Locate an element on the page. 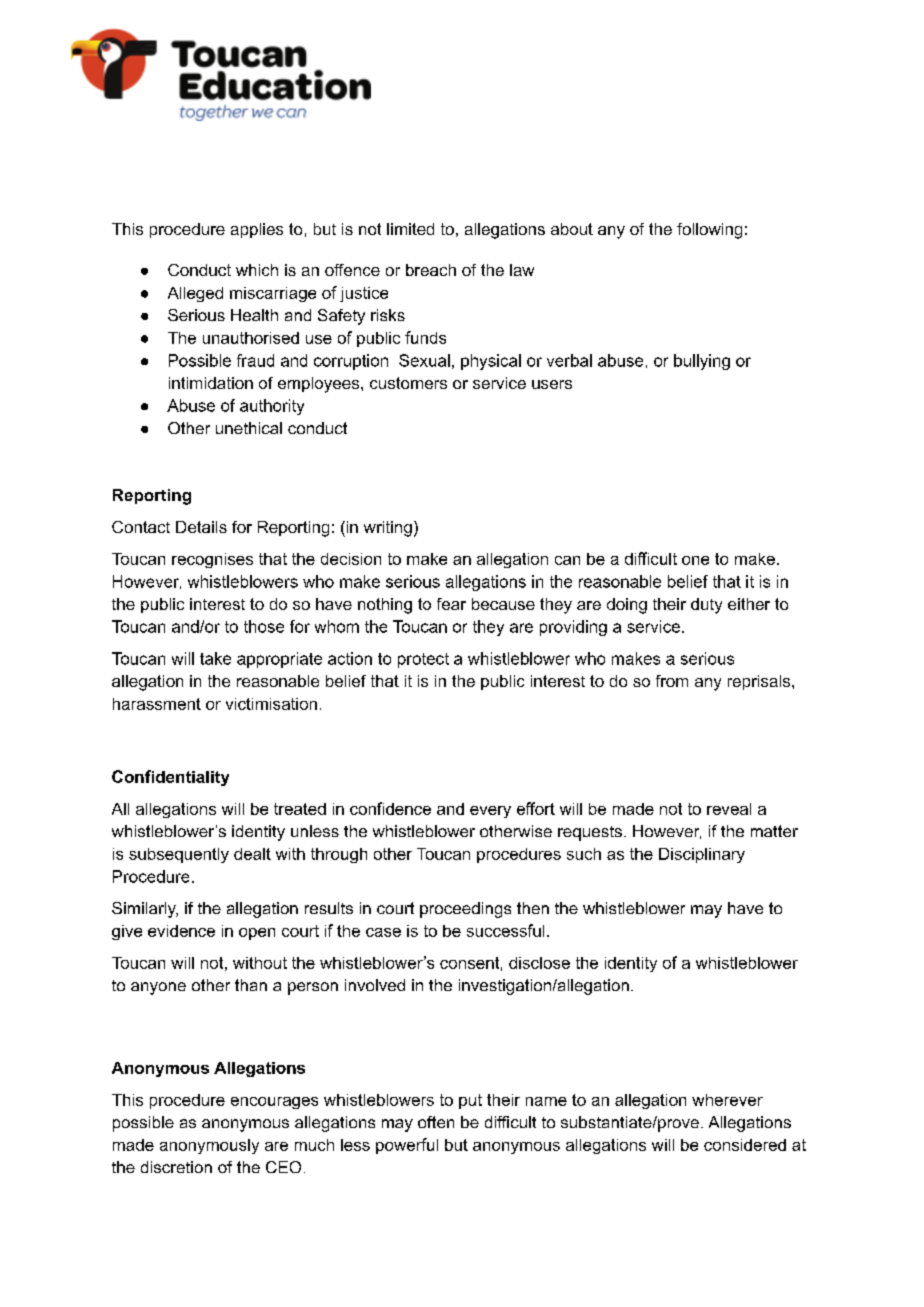  subsequently is located at coordinates (179, 855).
